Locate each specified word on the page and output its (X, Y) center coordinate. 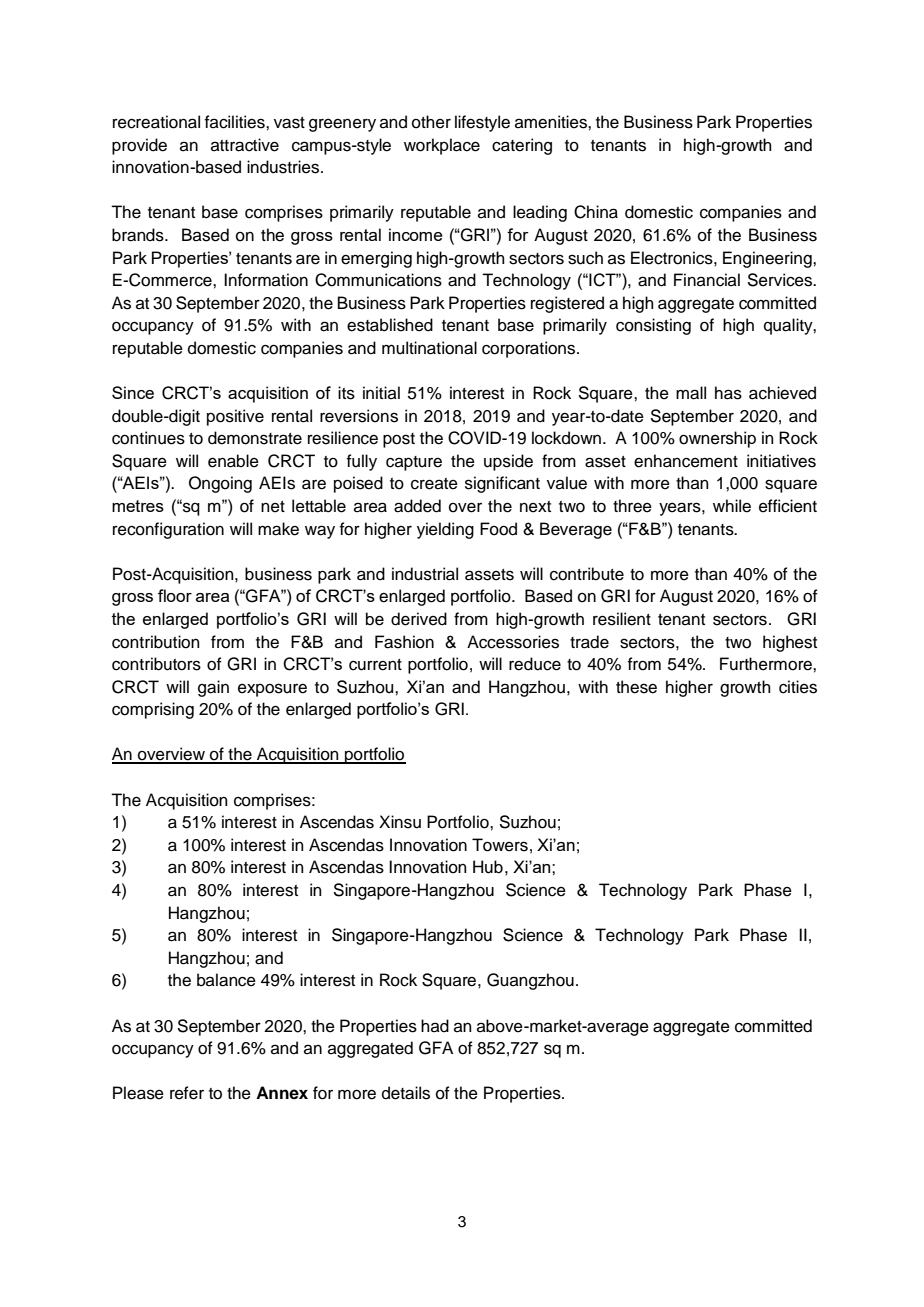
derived (419, 619)
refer (187, 1093)
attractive (245, 145)
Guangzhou (530, 981)
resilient (622, 619)
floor (175, 595)
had (435, 1026)
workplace (442, 146)
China (596, 212)
